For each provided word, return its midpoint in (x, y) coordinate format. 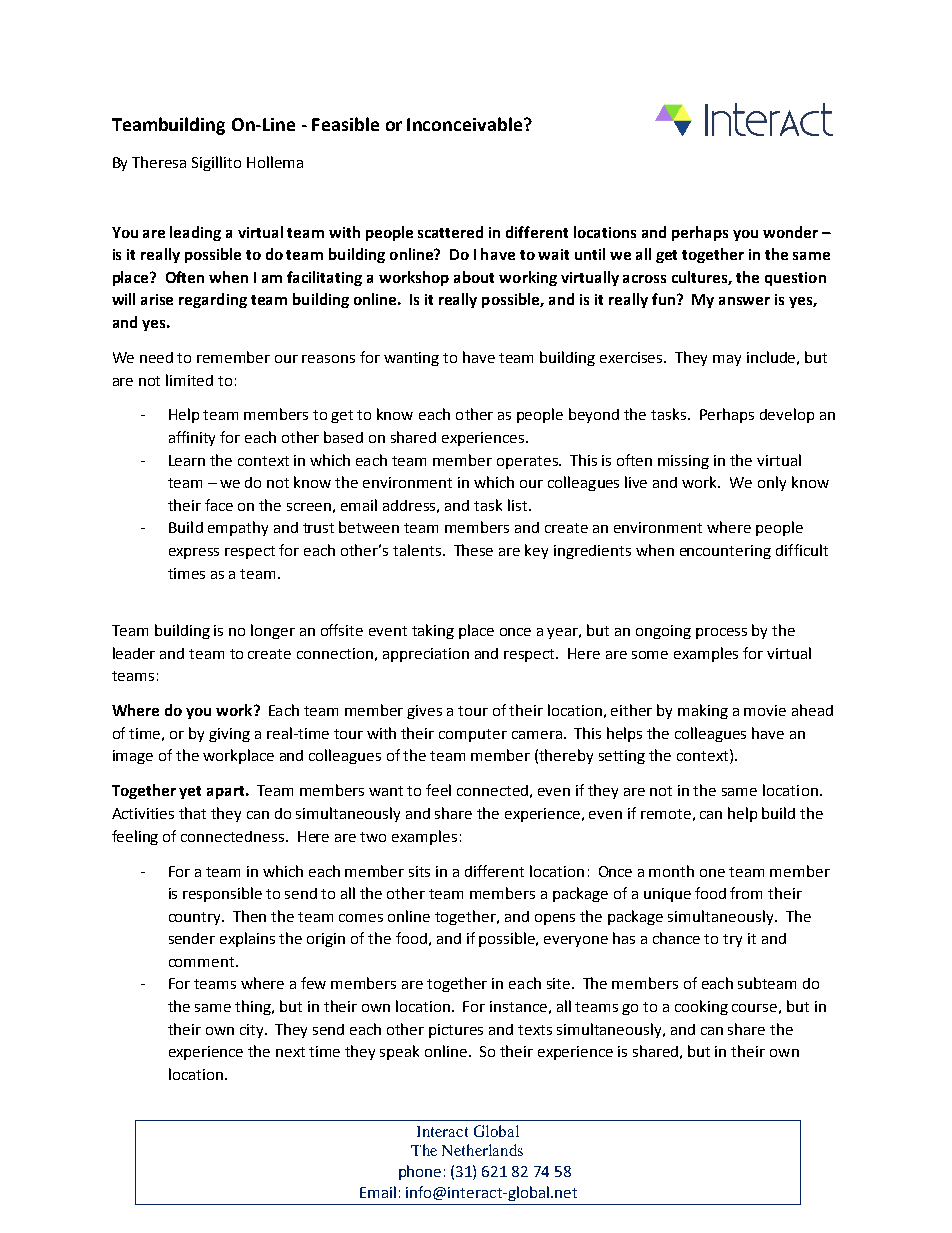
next (290, 1052)
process (721, 633)
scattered (450, 232)
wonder (790, 232)
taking (433, 631)
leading (195, 233)
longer (273, 631)
